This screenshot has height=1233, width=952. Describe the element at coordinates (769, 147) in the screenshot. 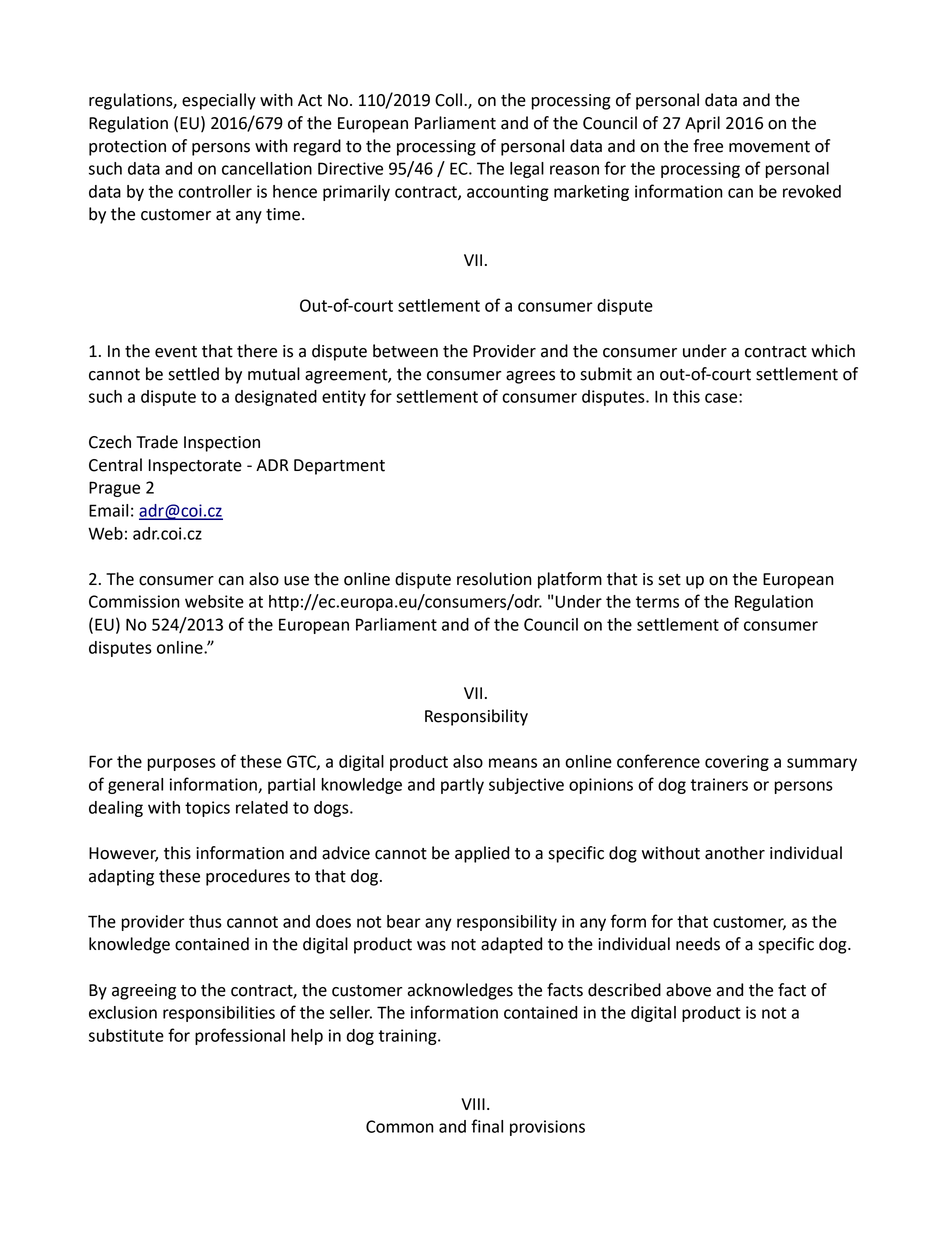

I see `movement` at that location.
